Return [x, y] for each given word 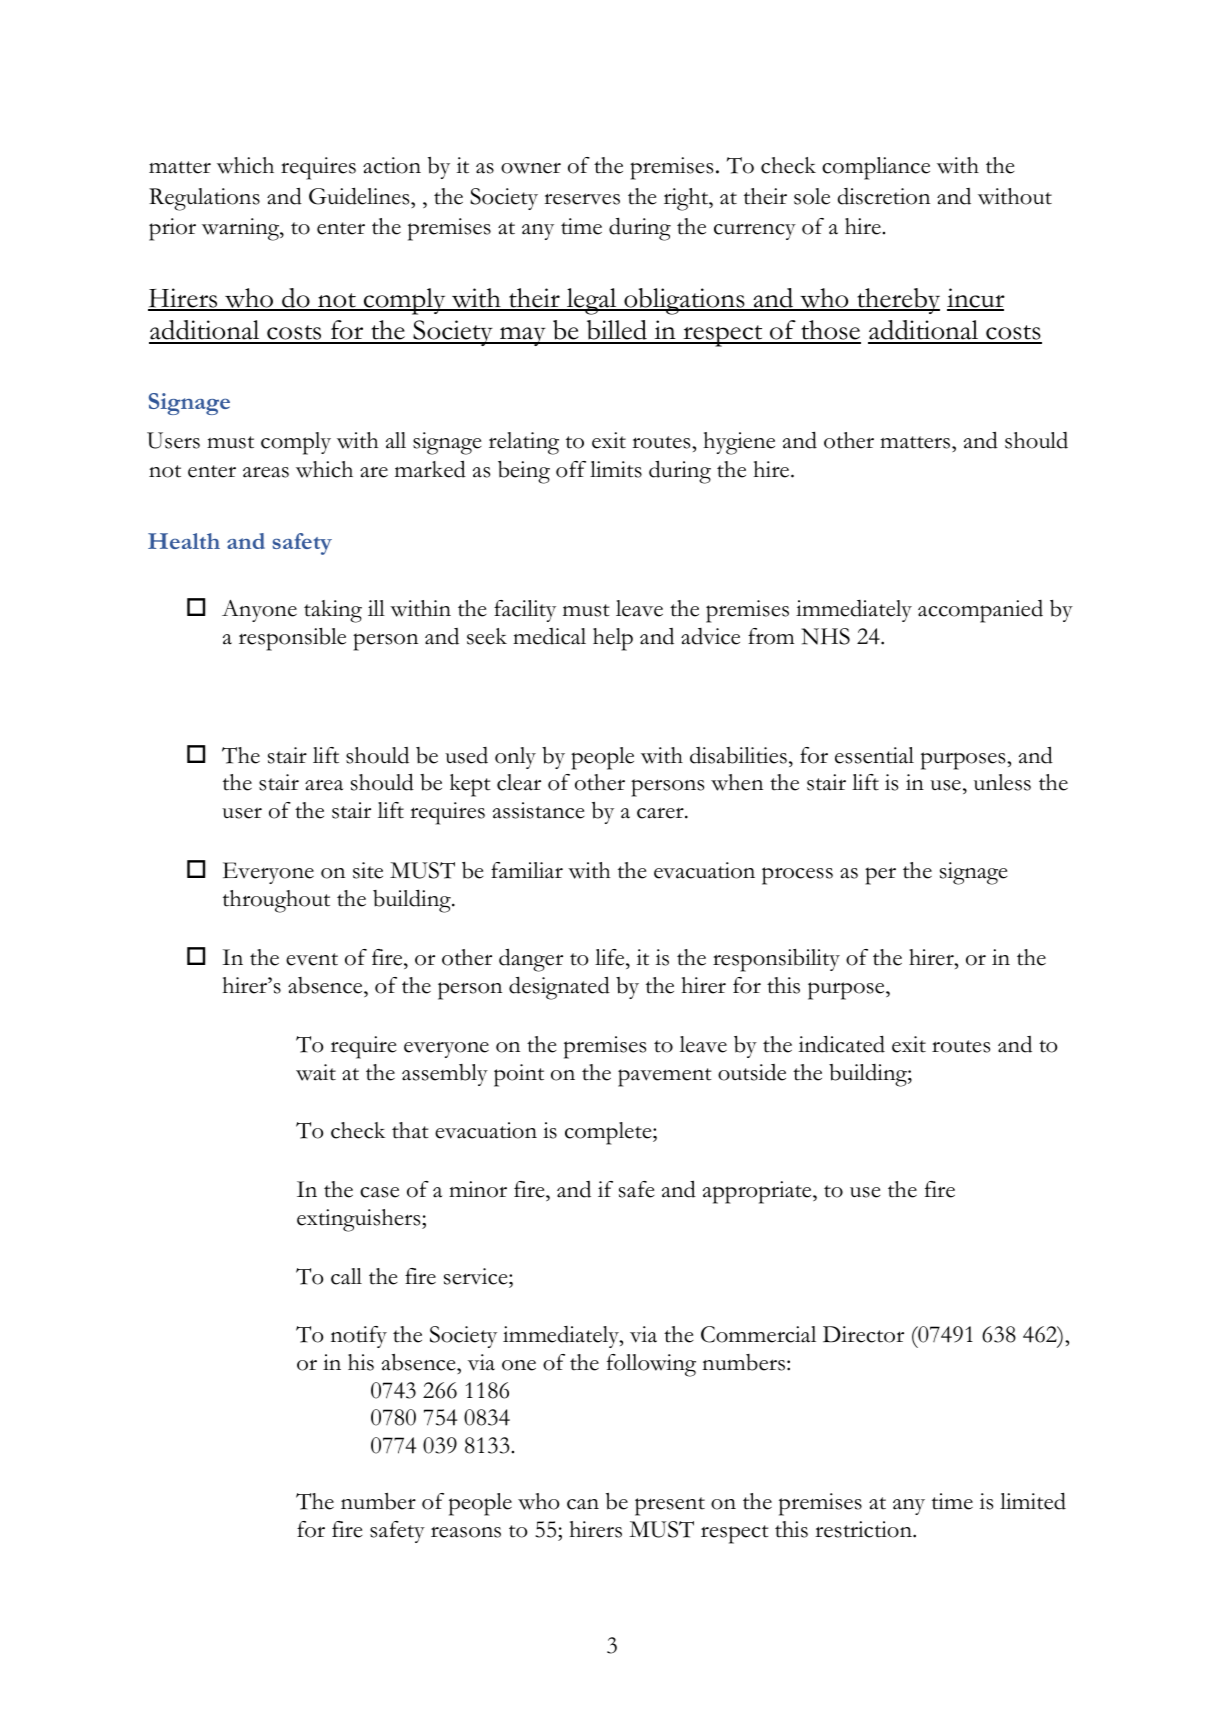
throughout [276, 901]
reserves [582, 199]
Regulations [204, 199]
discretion [884, 196]
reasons [466, 1532]
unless [1002, 782]
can [583, 1504]
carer [661, 813]
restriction [864, 1529]
